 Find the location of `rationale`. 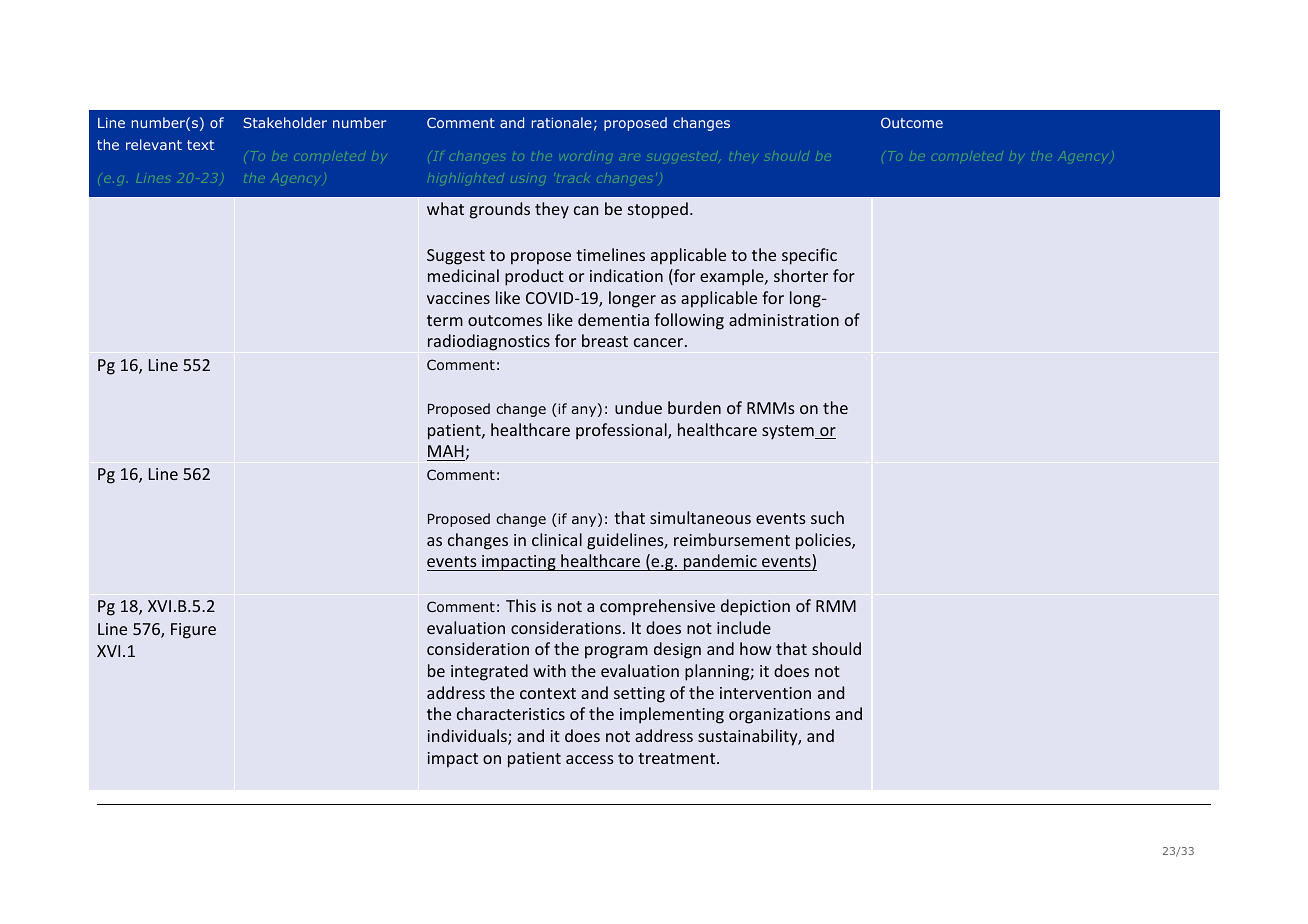

rationale is located at coordinates (562, 122).
